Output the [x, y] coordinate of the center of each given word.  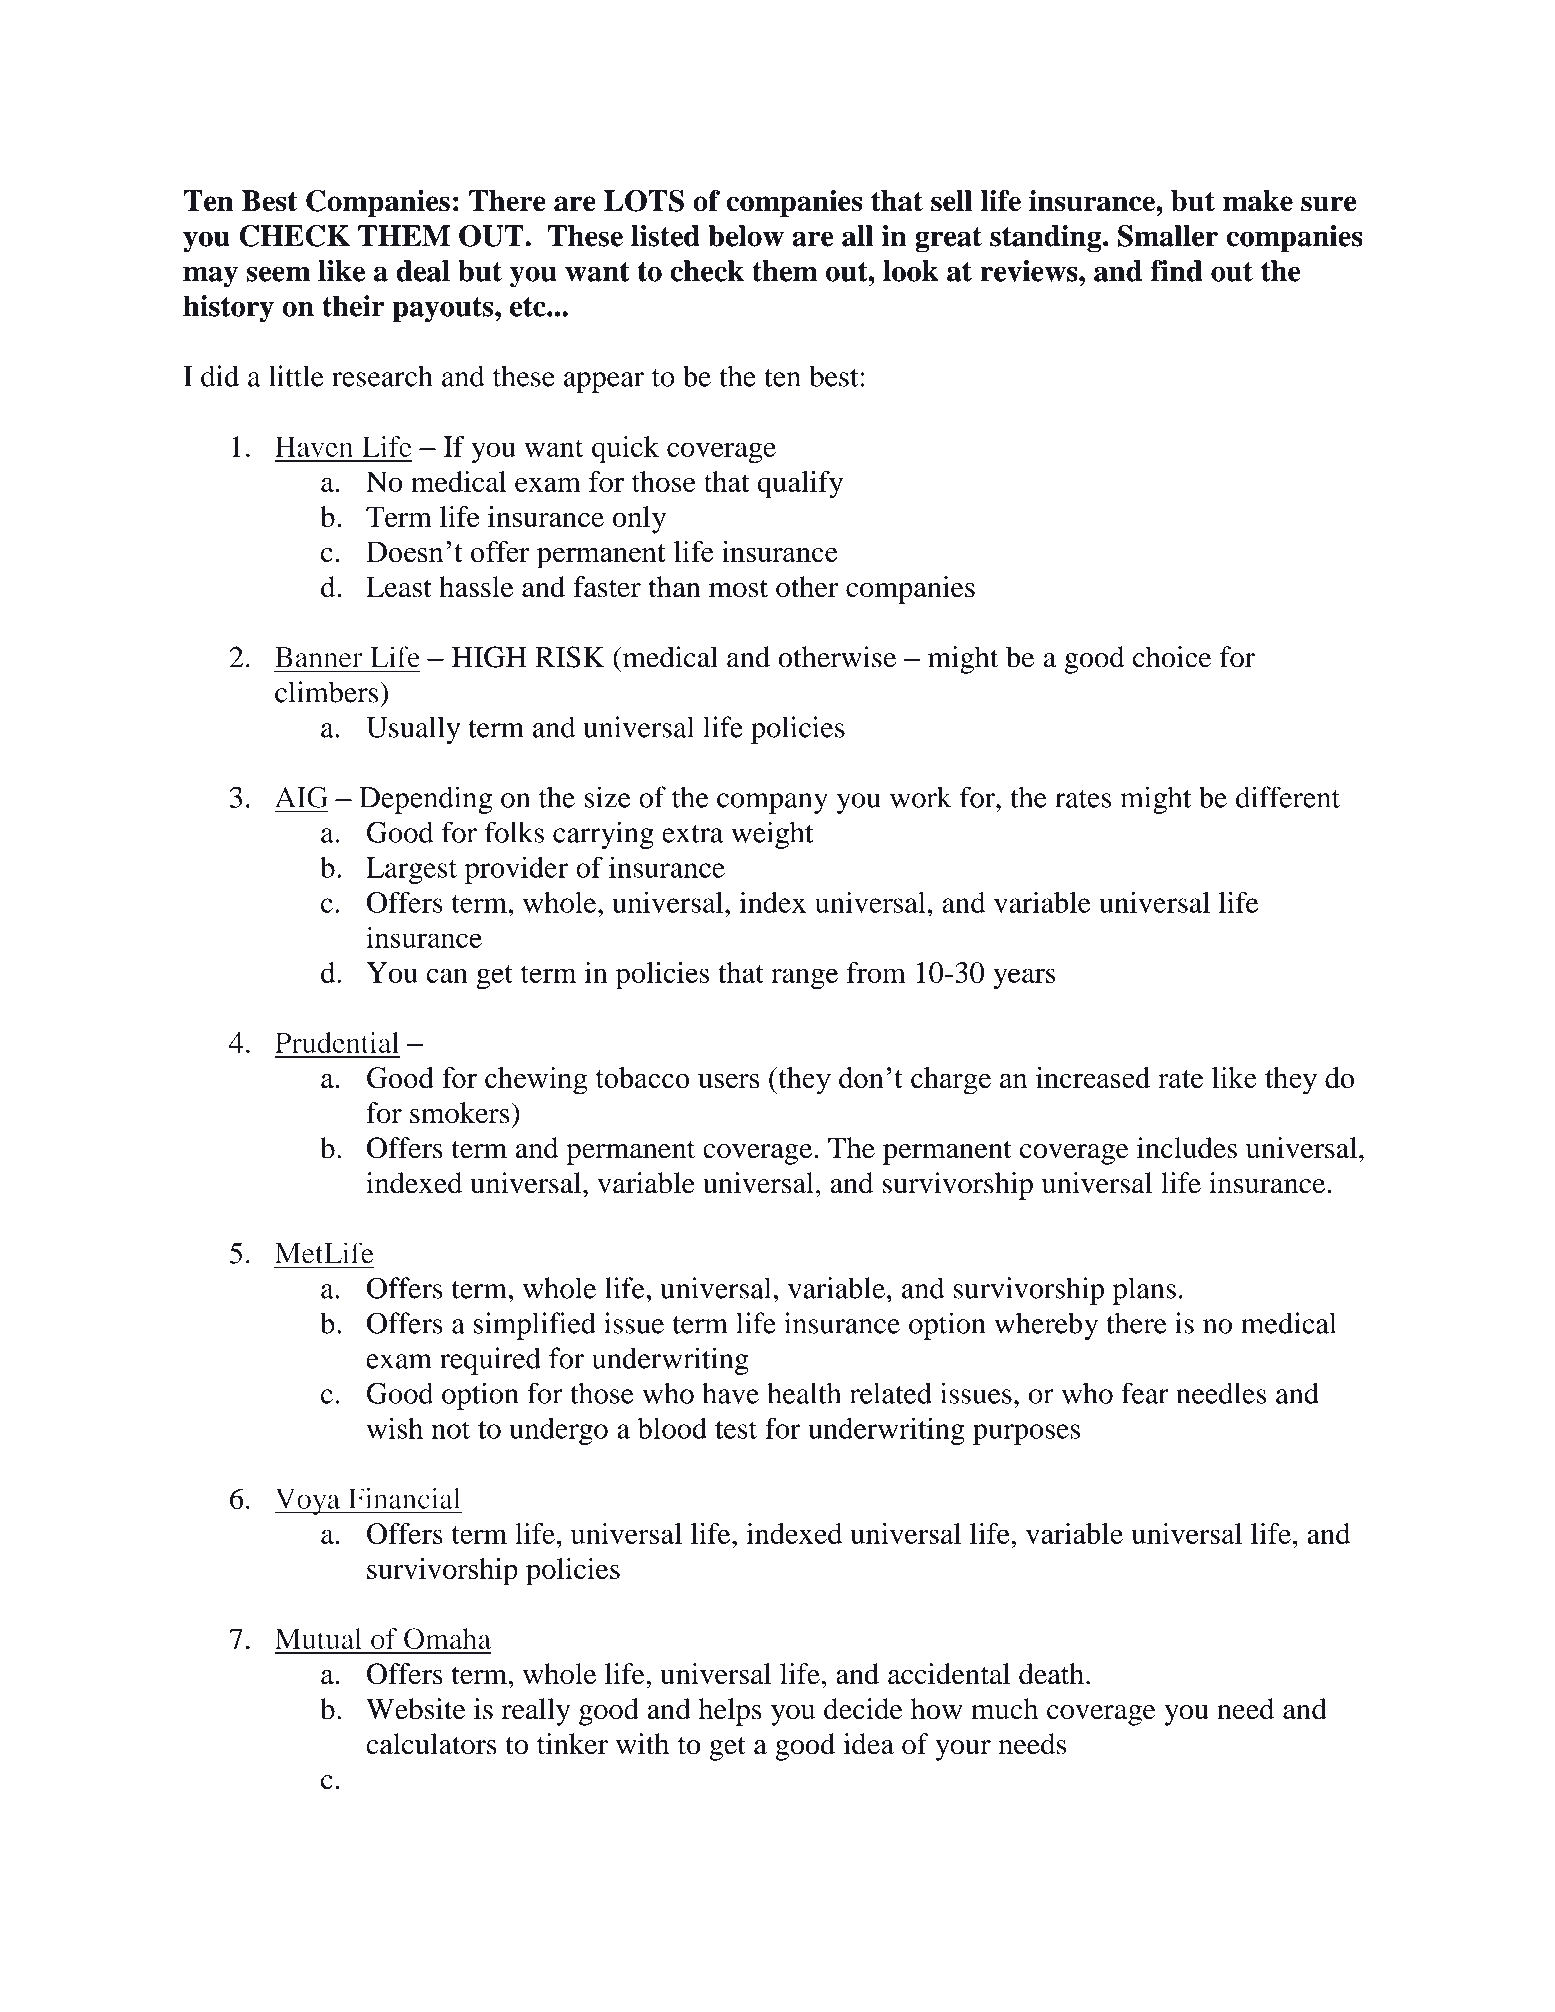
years [1024, 979]
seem [278, 274]
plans [1144, 1291]
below [746, 236]
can [447, 975]
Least [399, 587]
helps [730, 1712]
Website [416, 1709]
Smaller [1168, 236]
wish [395, 1428]
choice [1172, 657]
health [804, 1393]
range [804, 979]
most [738, 588]
